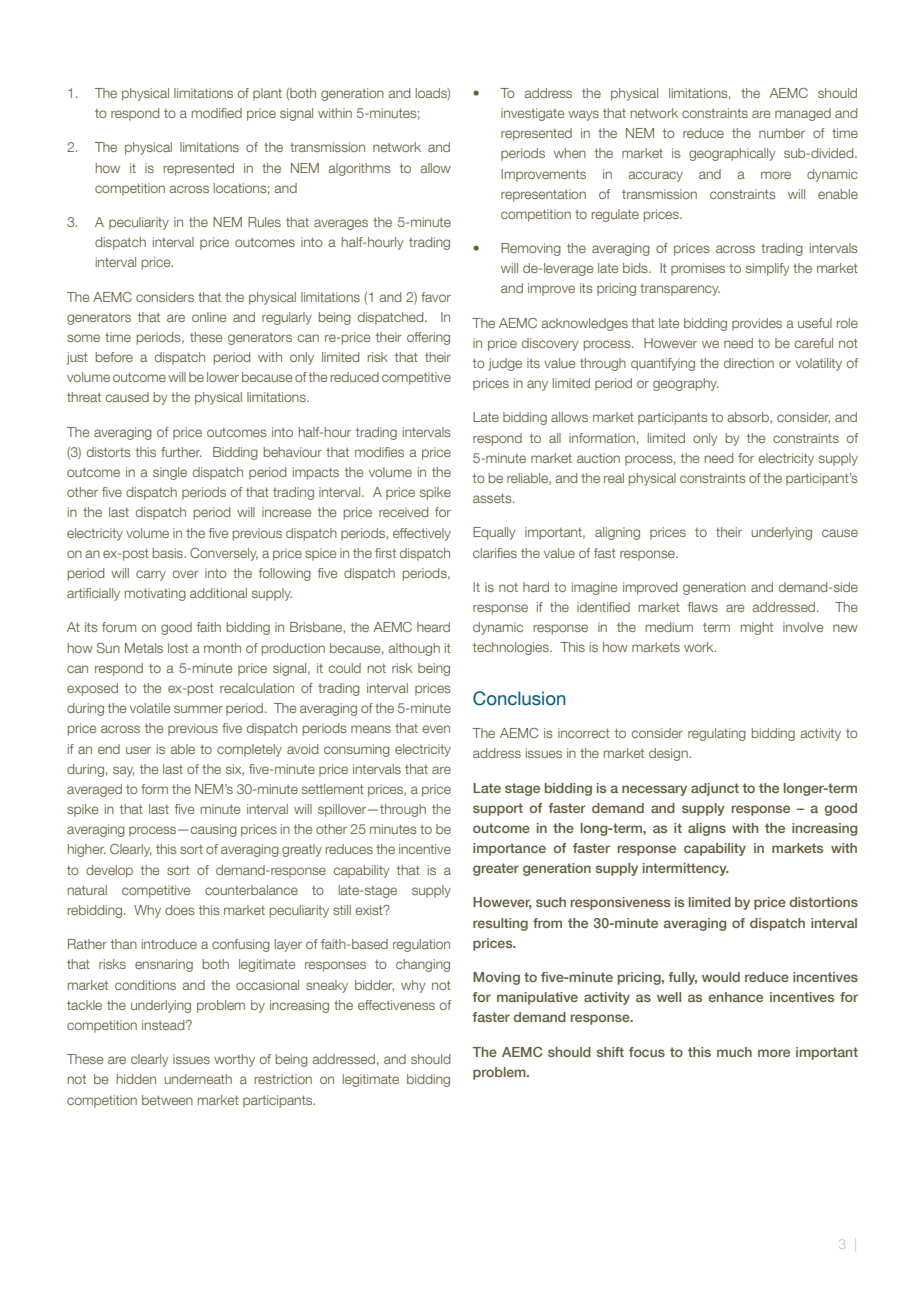 The image size is (924, 1308). I want to click on investigate, so click(532, 114).
